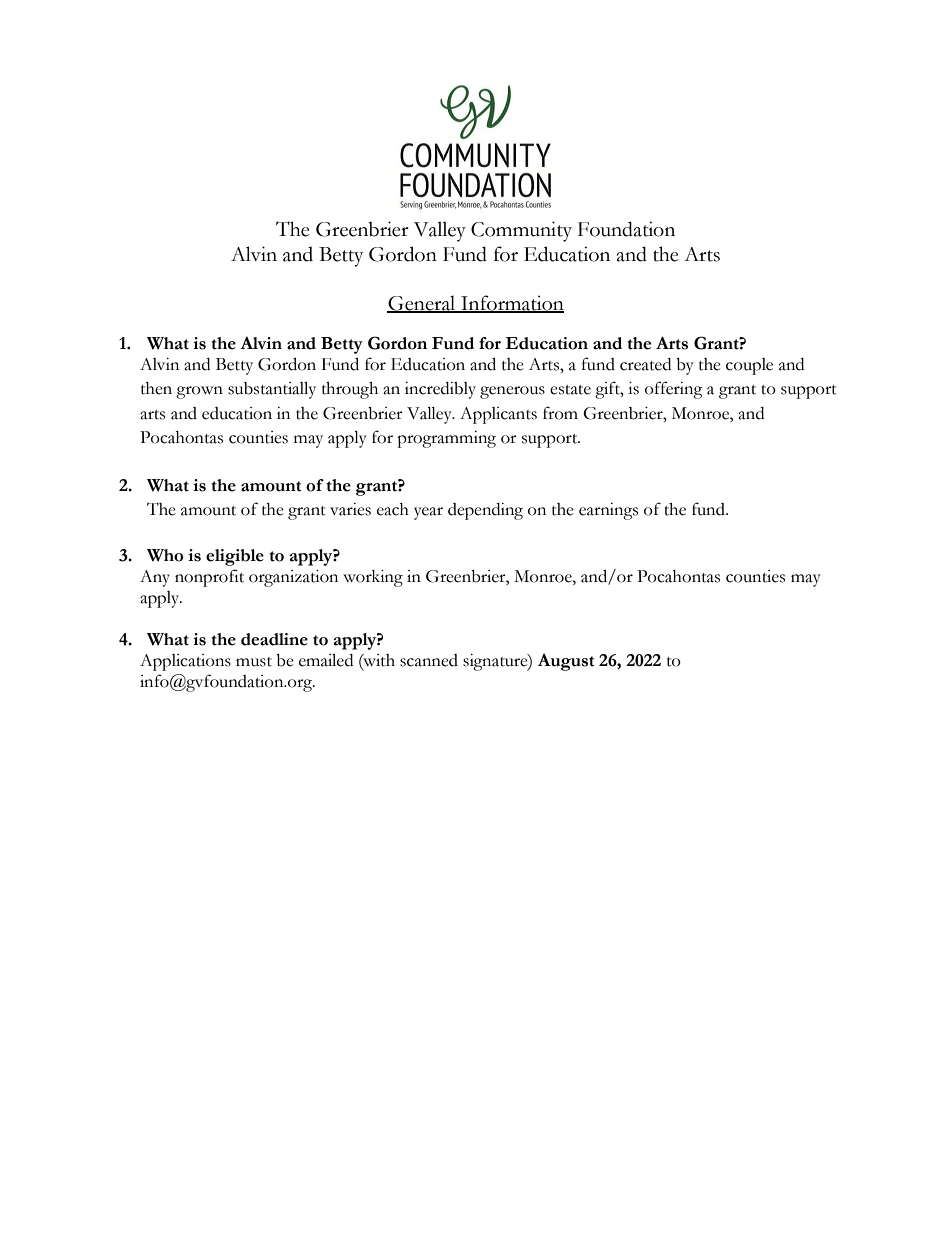  I want to click on year, so click(428, 513).
